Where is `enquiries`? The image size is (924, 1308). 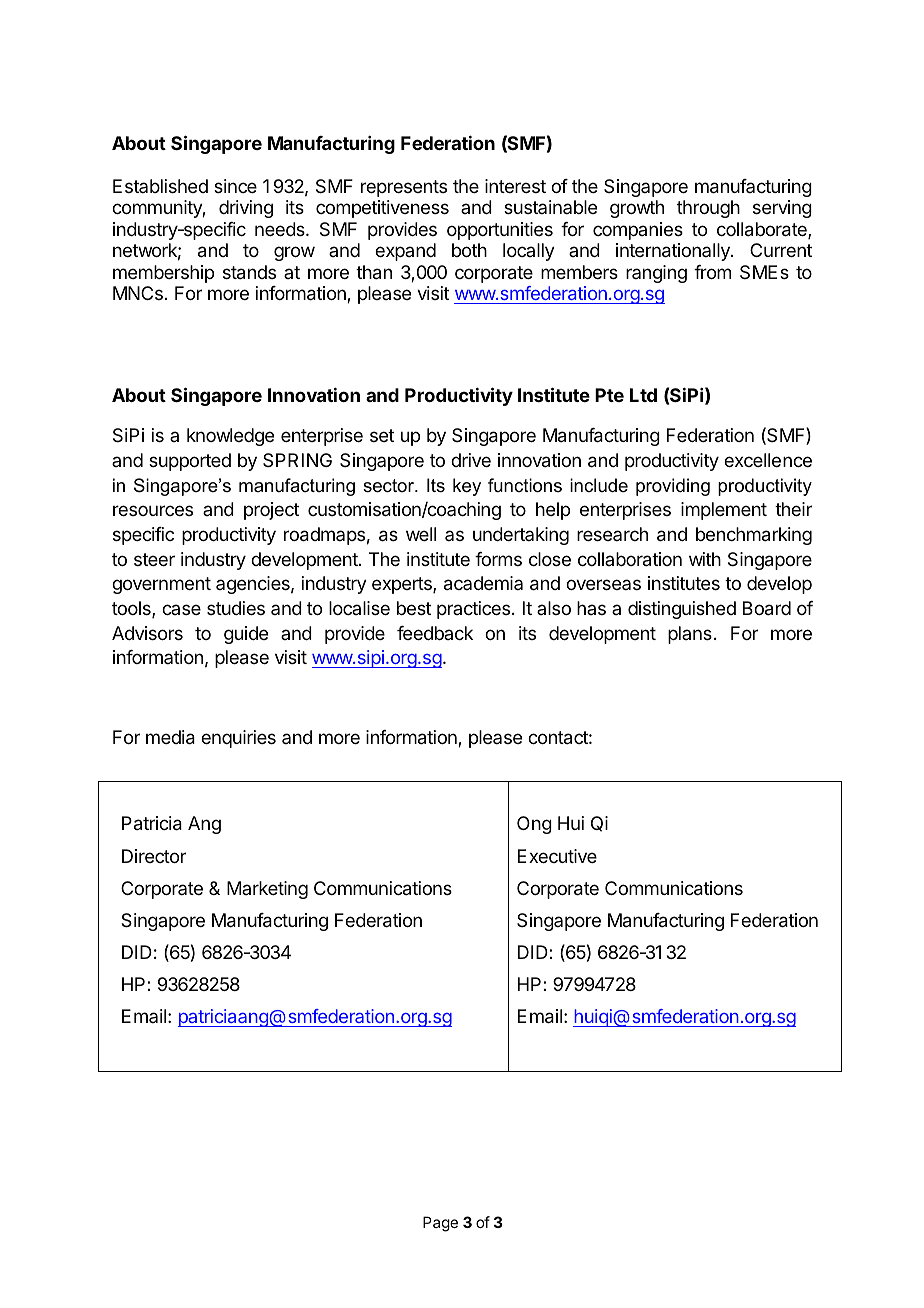 enquiries is located at coordinates (238, 739).
